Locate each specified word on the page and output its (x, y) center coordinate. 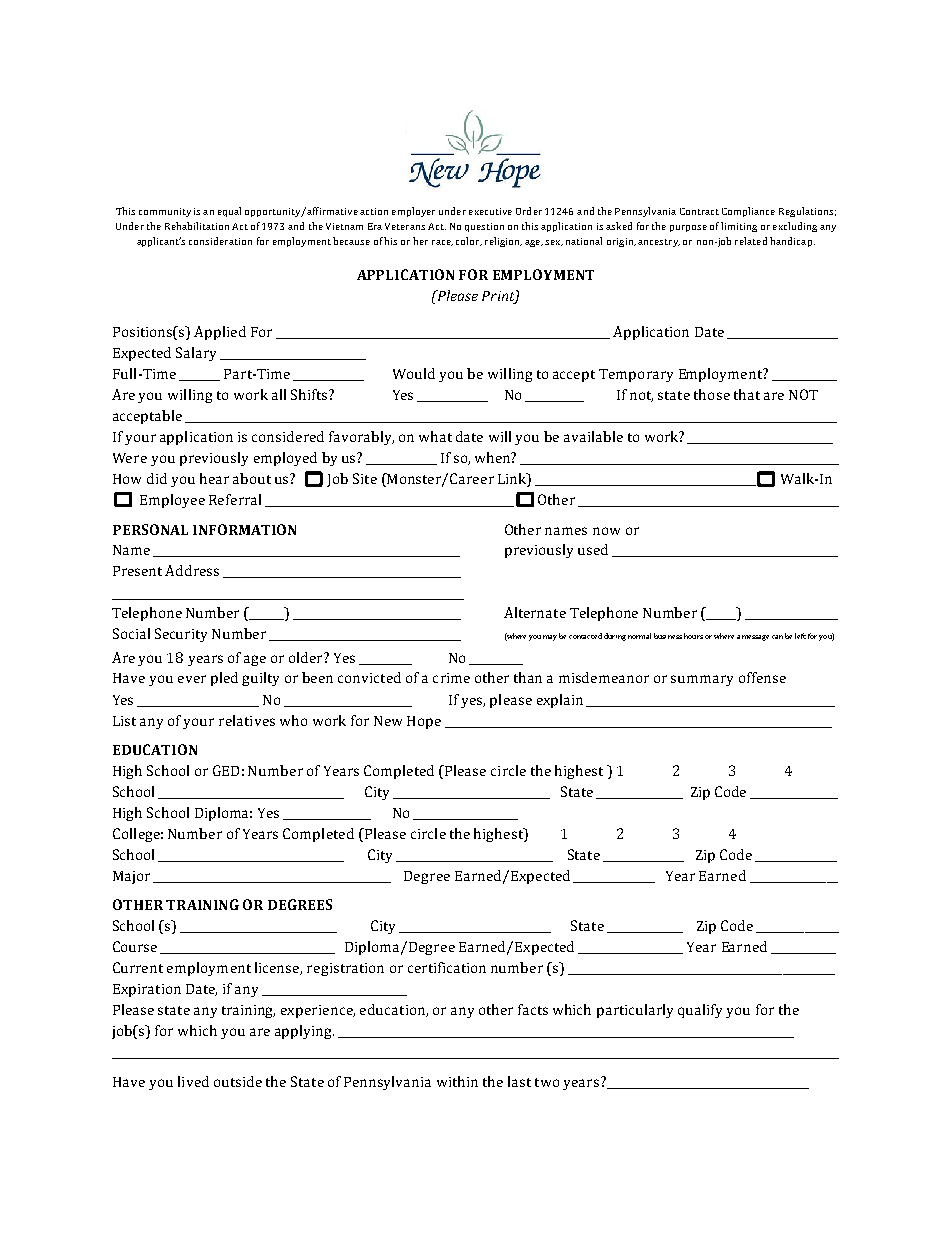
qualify (700, 1011)
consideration (220, 241)
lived (193, 1081)
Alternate (535, 612)
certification (447, 967)
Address (192, 570)
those (712, 394)
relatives (247, 720)
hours (693, 636)
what (435, 436)
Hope (424, 722)
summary (702, 680)
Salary (196, 354)
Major (131, 877)
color (469, 241)
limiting (739, 227)
